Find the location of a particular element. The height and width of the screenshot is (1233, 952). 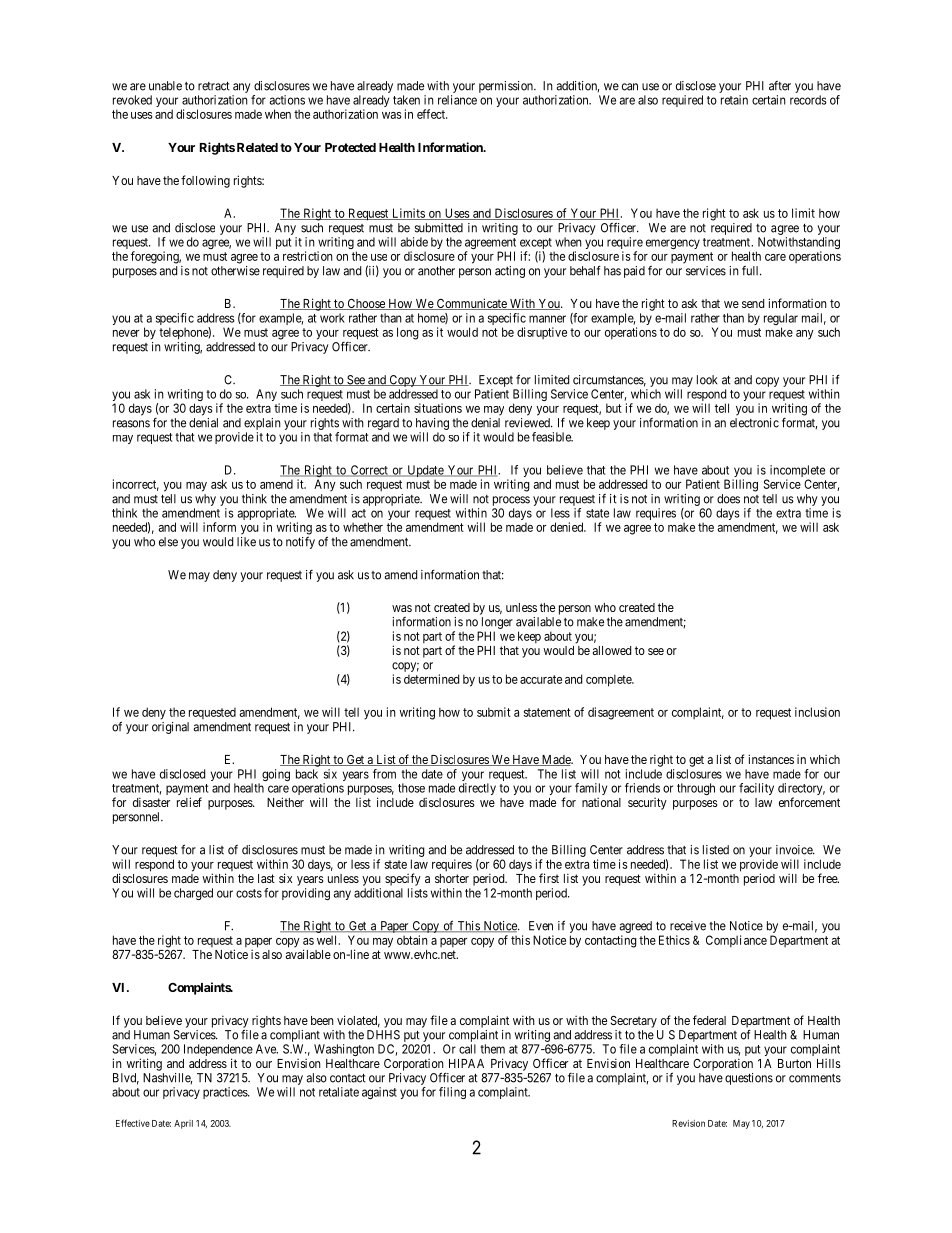

questions is located at coordinates (749, 1079).
